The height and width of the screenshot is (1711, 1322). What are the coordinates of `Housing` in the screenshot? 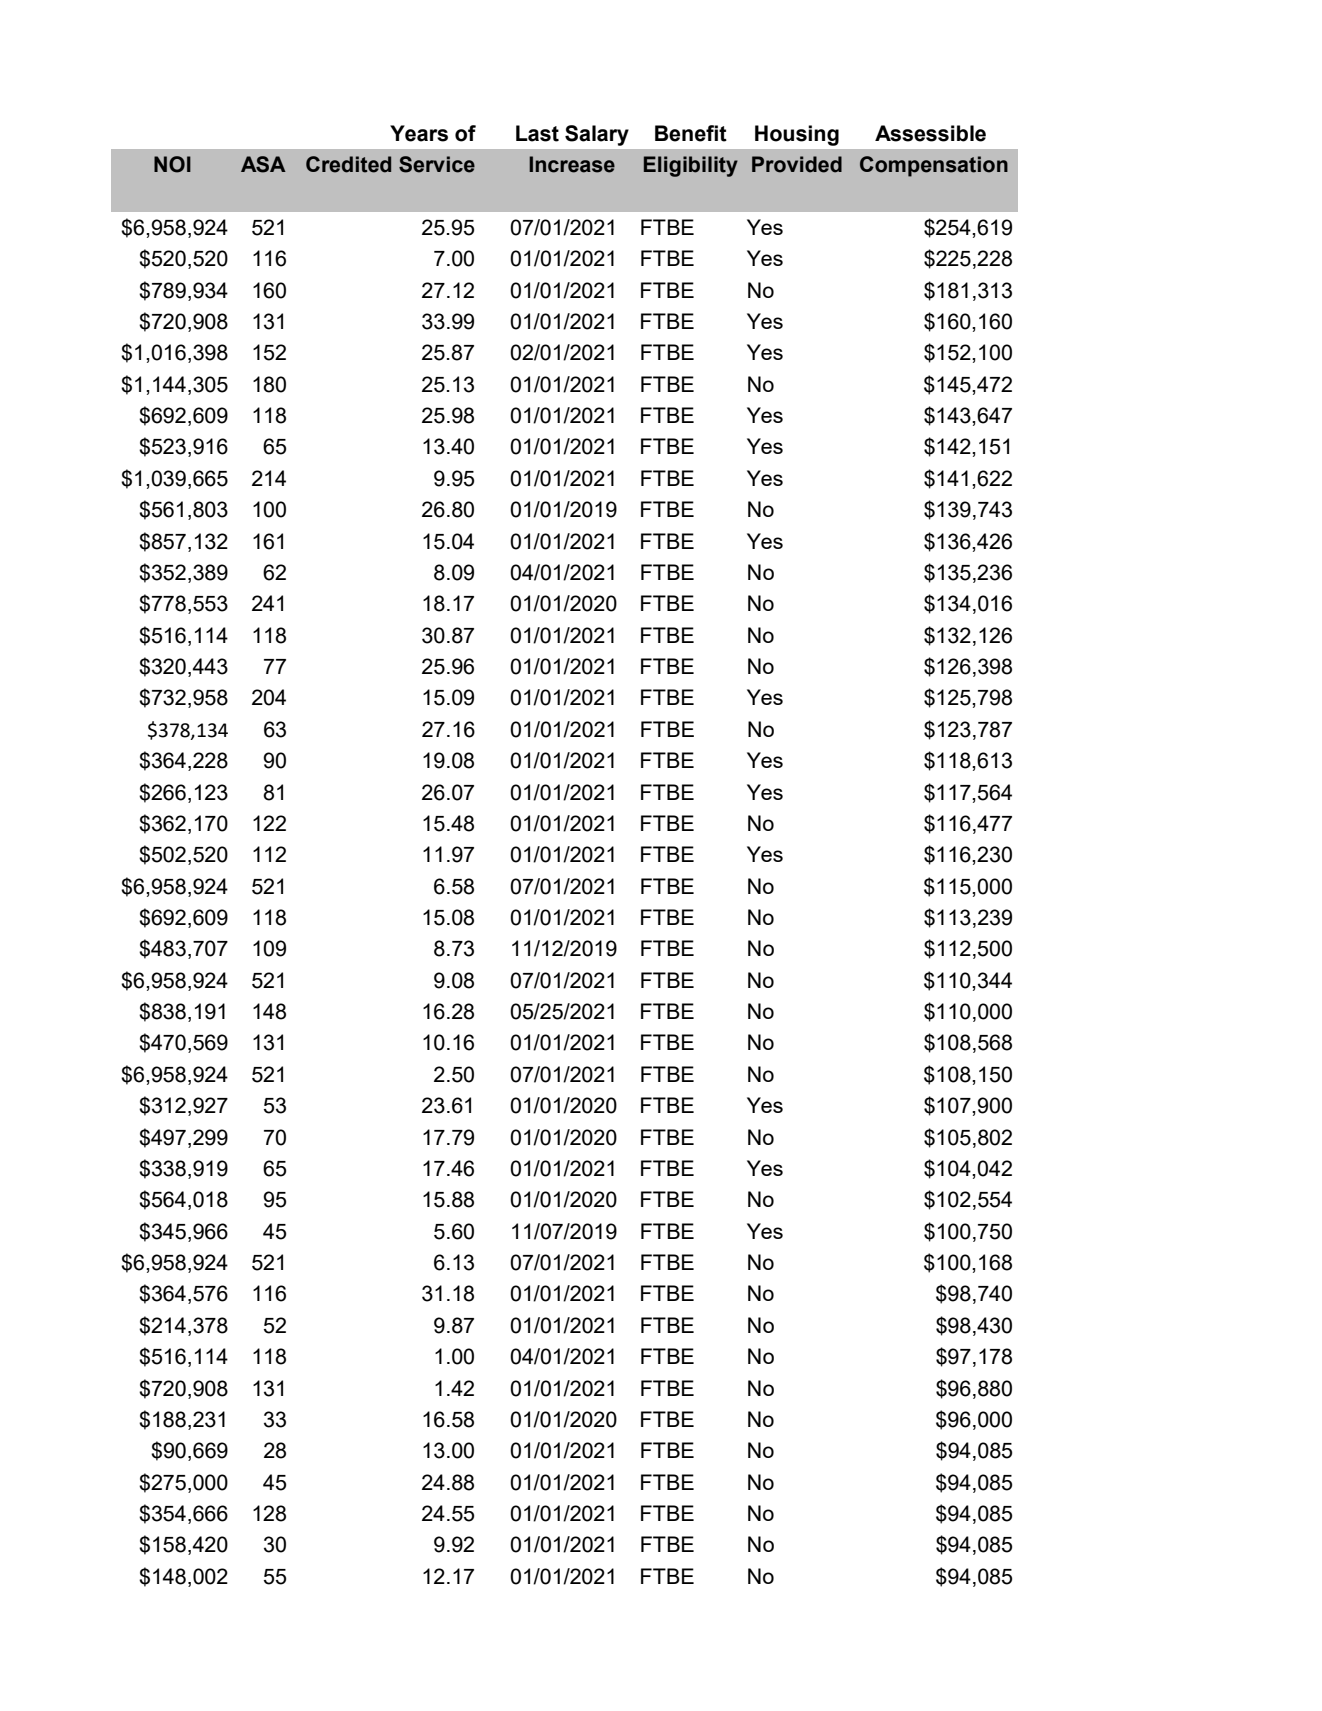 It's located at (797, 135).
